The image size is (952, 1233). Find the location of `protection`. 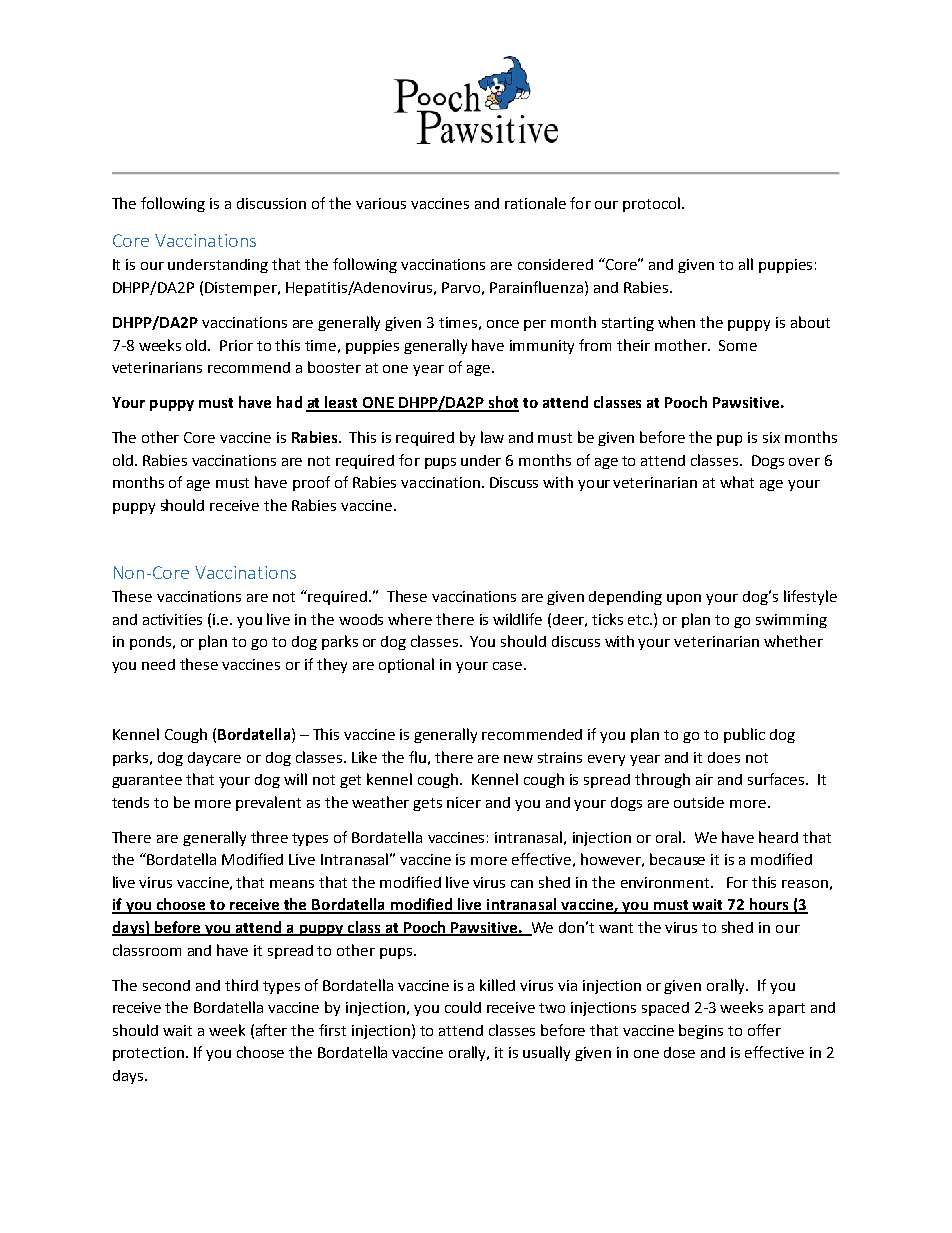

protection is located at coordinates (150, 1054).
